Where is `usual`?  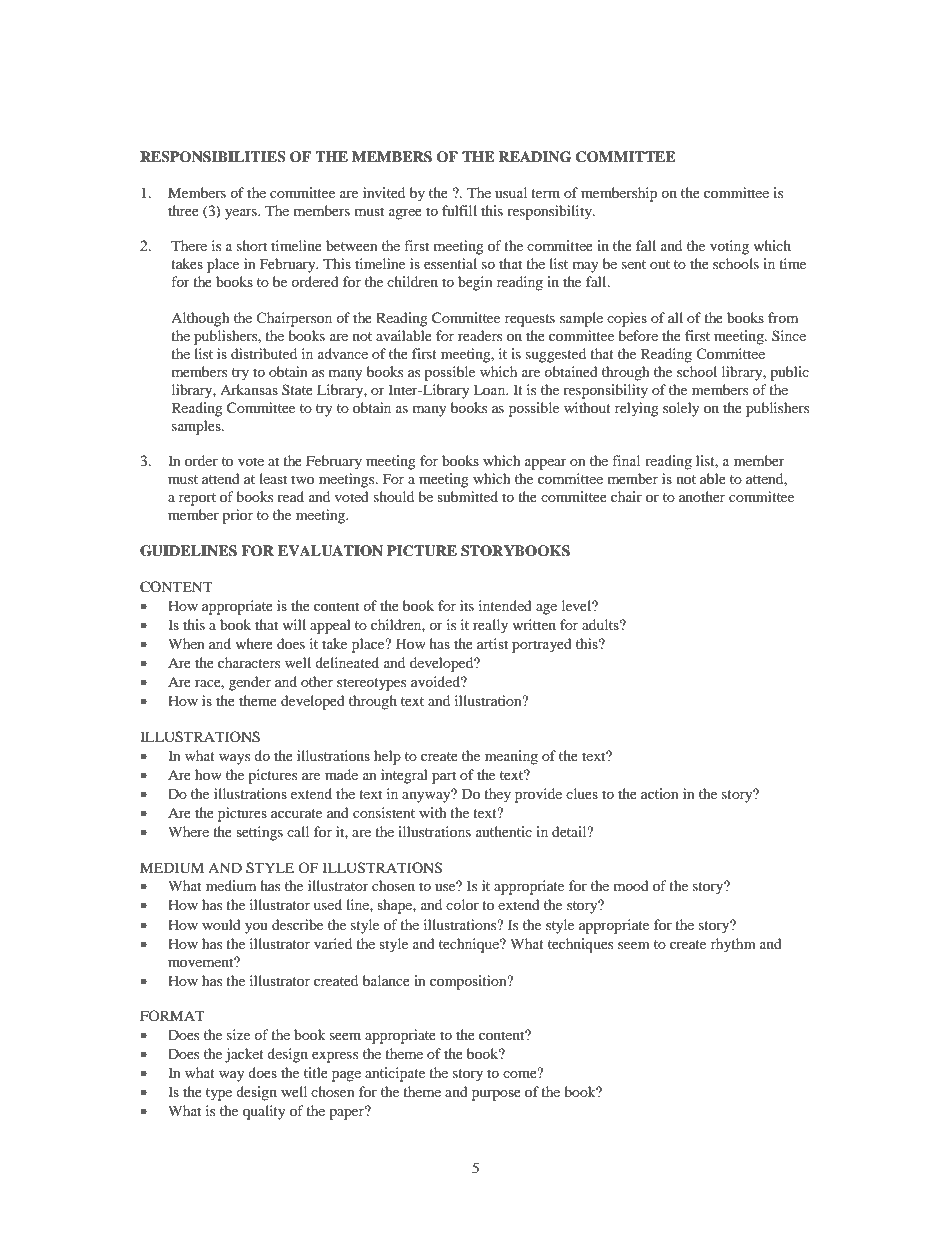 usual is located at coordinates (511, 192).
